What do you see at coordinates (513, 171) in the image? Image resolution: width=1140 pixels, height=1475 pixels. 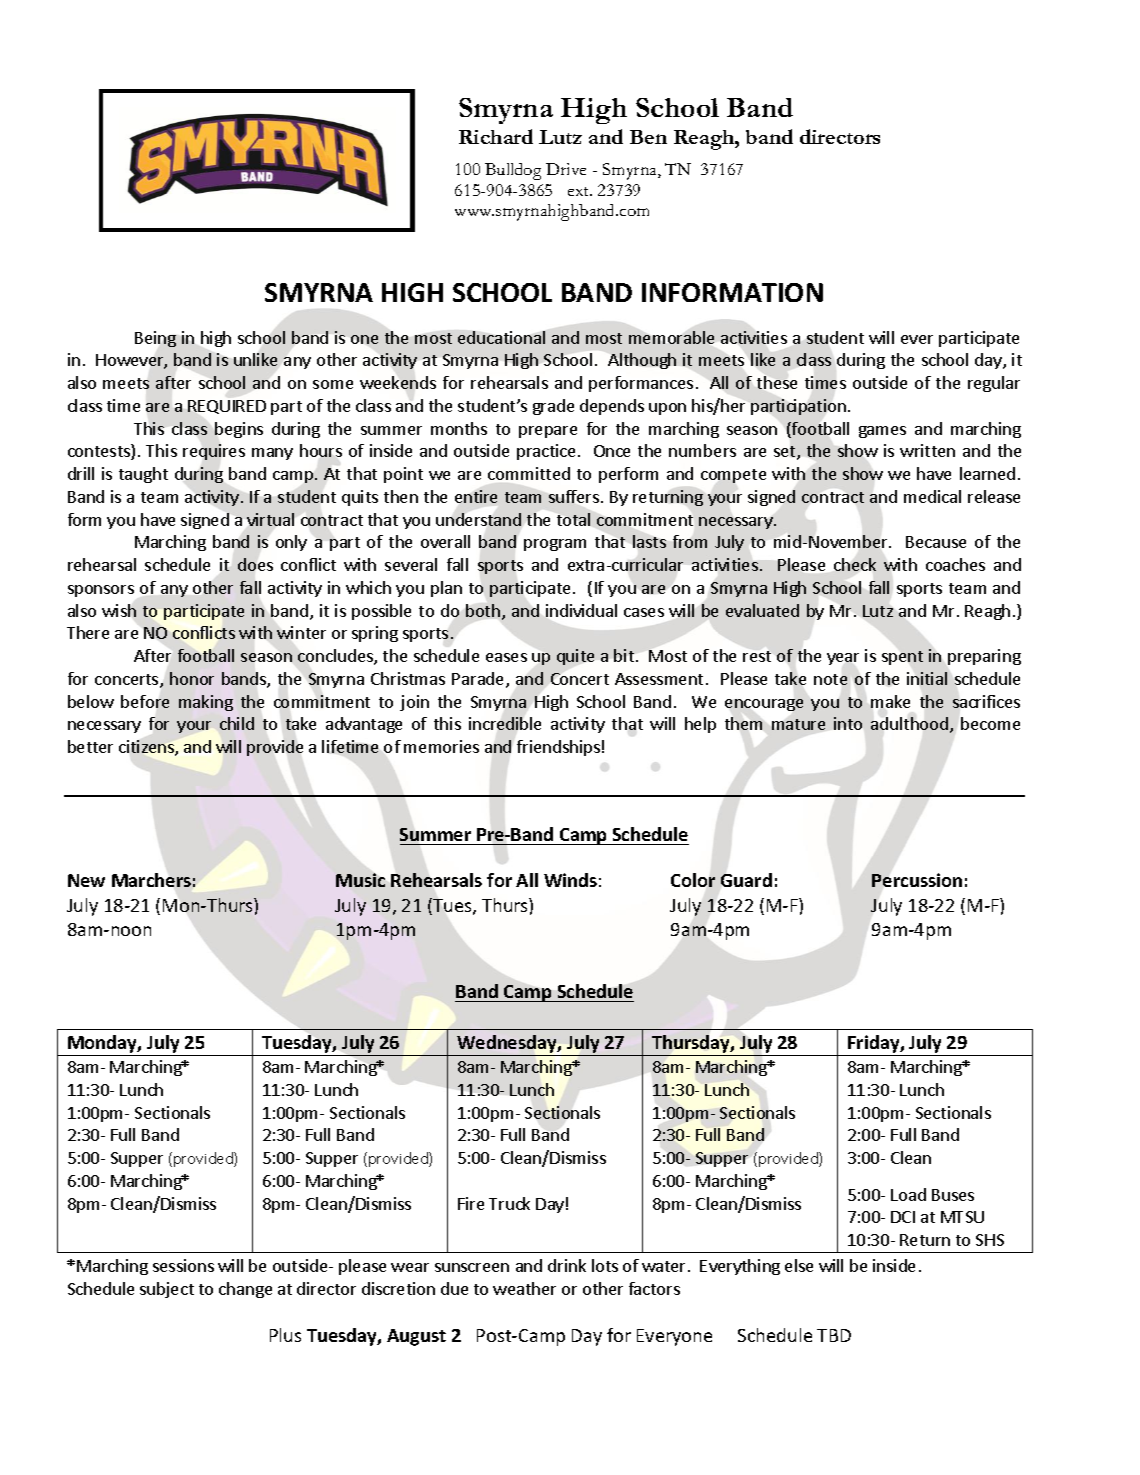 I see `Bulldog` at bounding box center [513, 171].
